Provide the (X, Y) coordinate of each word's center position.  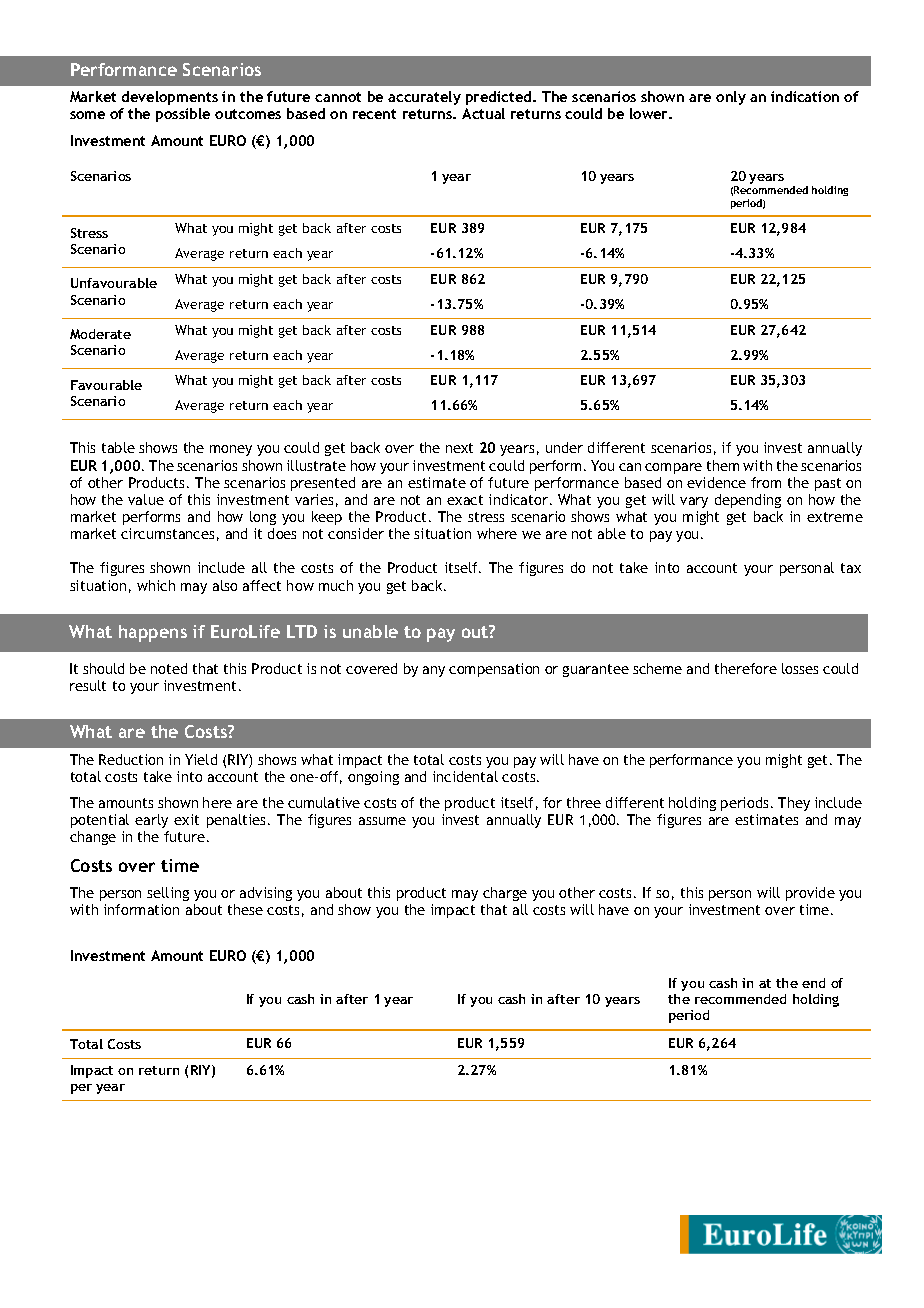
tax (851, 568)
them (723, 465)
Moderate (100, 334)
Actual (483, 113)
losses (800, 668)
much (336, 585)
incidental (465, 776)
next (459, 448)
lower (650, 113)
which (156, 585)
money (231, 450)
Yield (201, 759)
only (731, 98)
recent (374, 114)
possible (183, 115)
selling (168, 894)
